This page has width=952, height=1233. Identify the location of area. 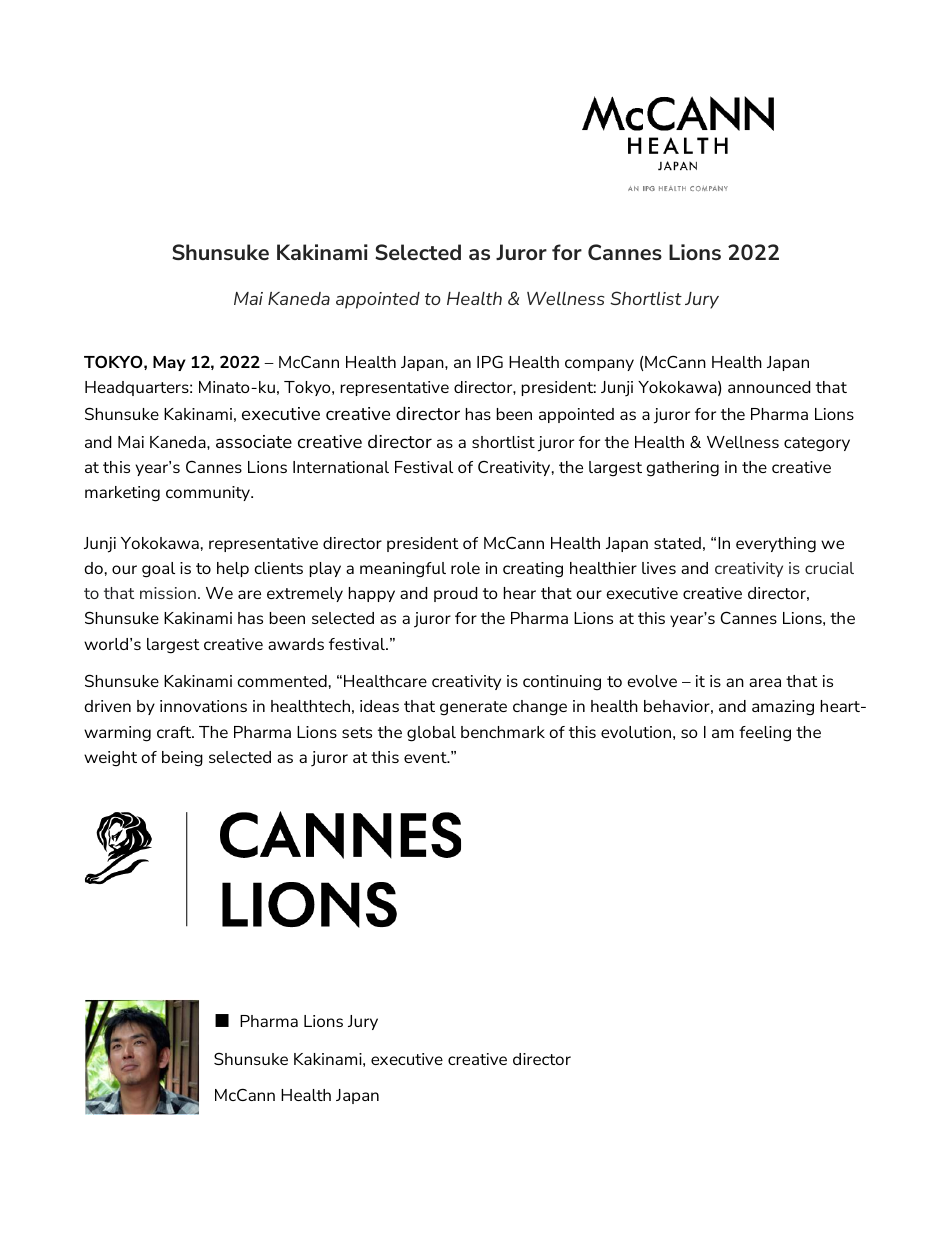
(765, 682).
